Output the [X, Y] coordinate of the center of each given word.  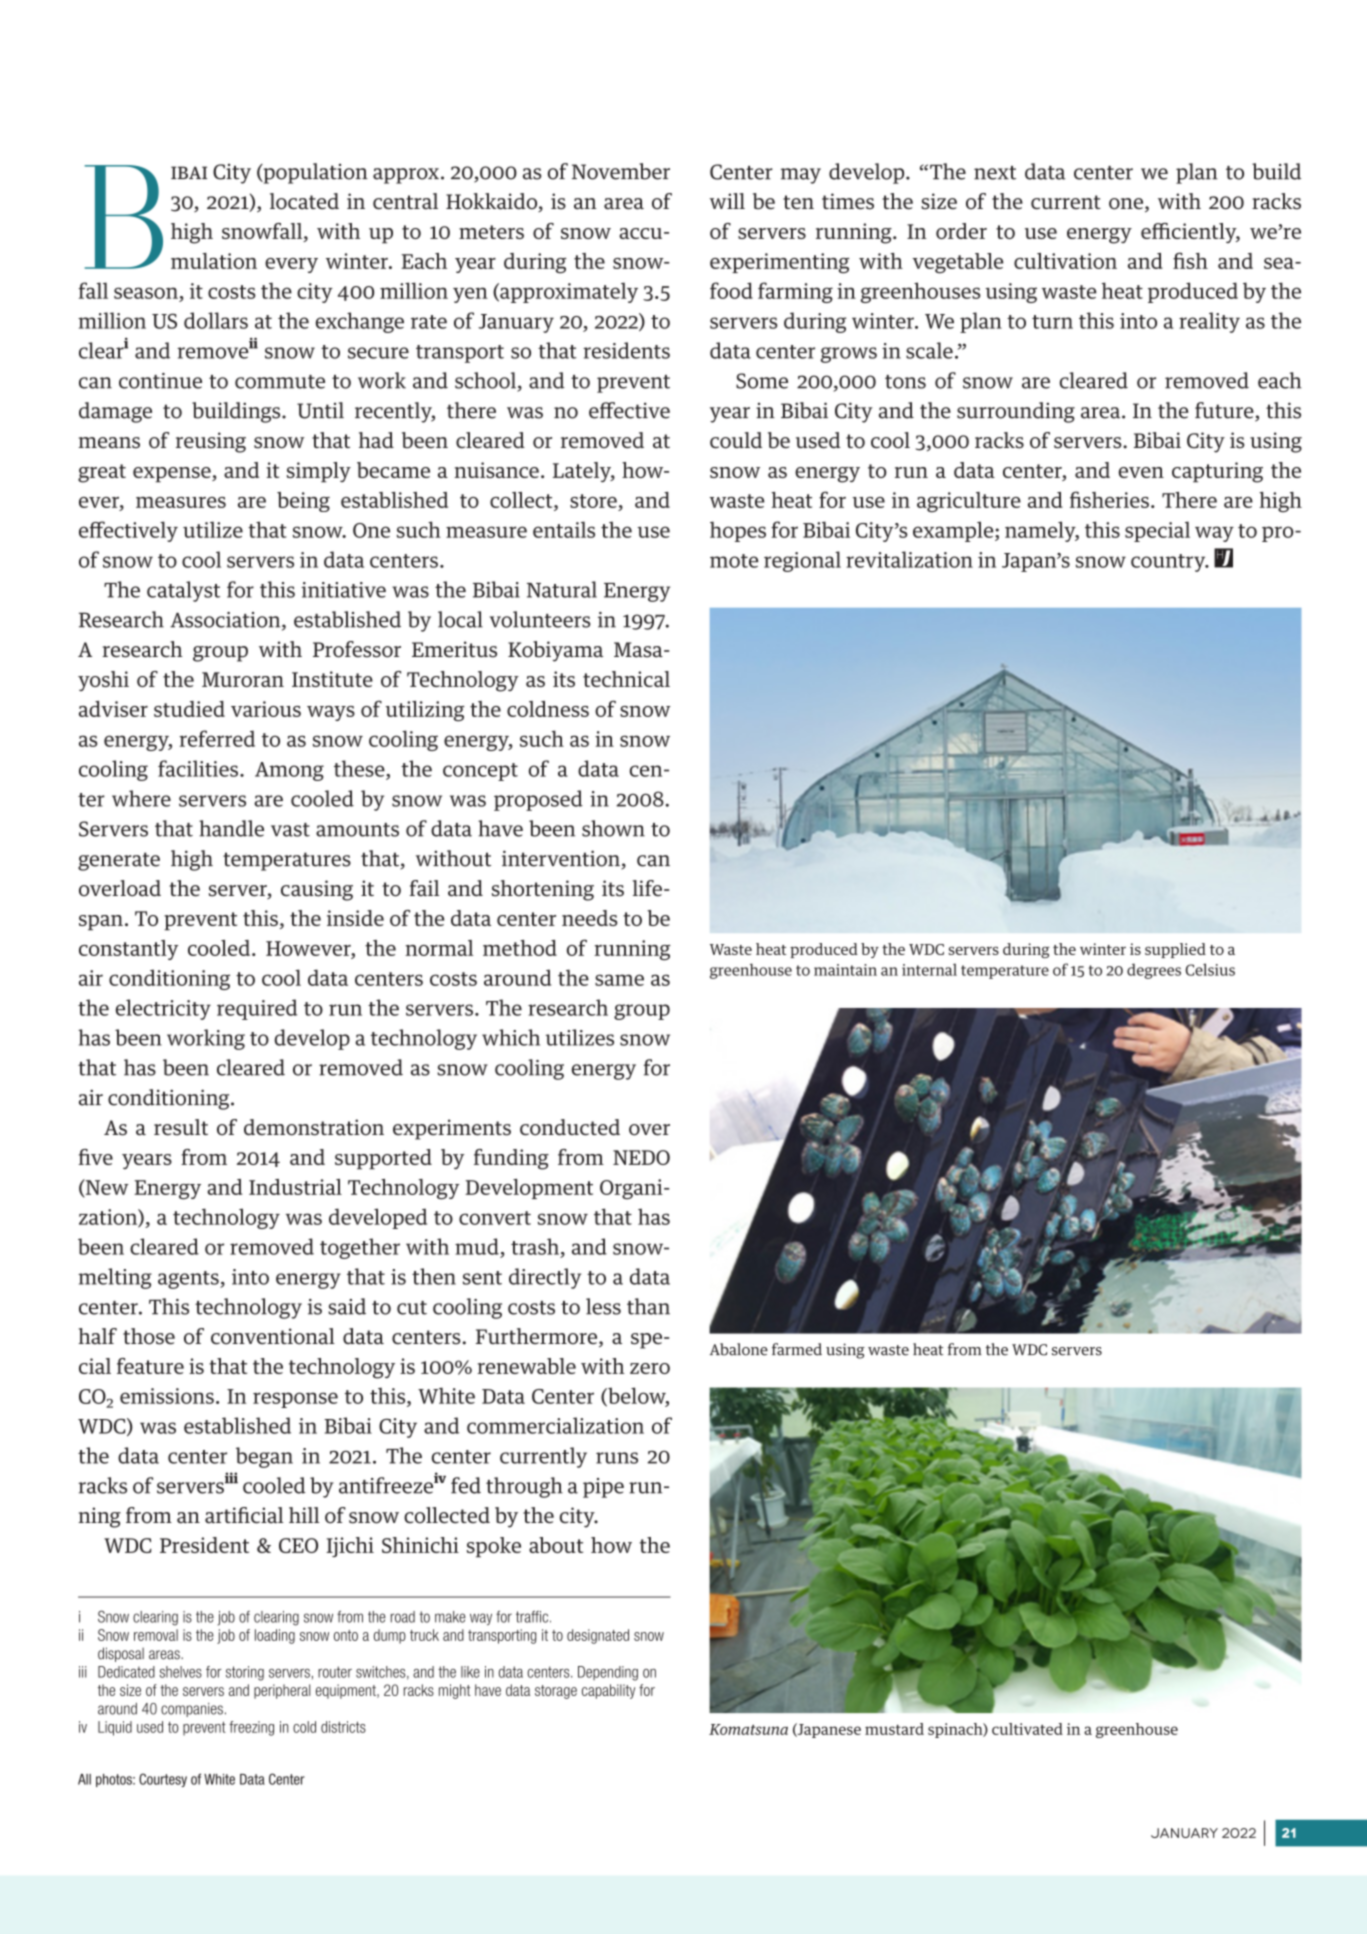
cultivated [1027, 1729]
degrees [1154, 971]
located [304, 201]
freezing [251, 1728]
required [257, 1009]
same [619, 980]
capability [608, 1691]
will [727, 201]
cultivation [1065, 261]
